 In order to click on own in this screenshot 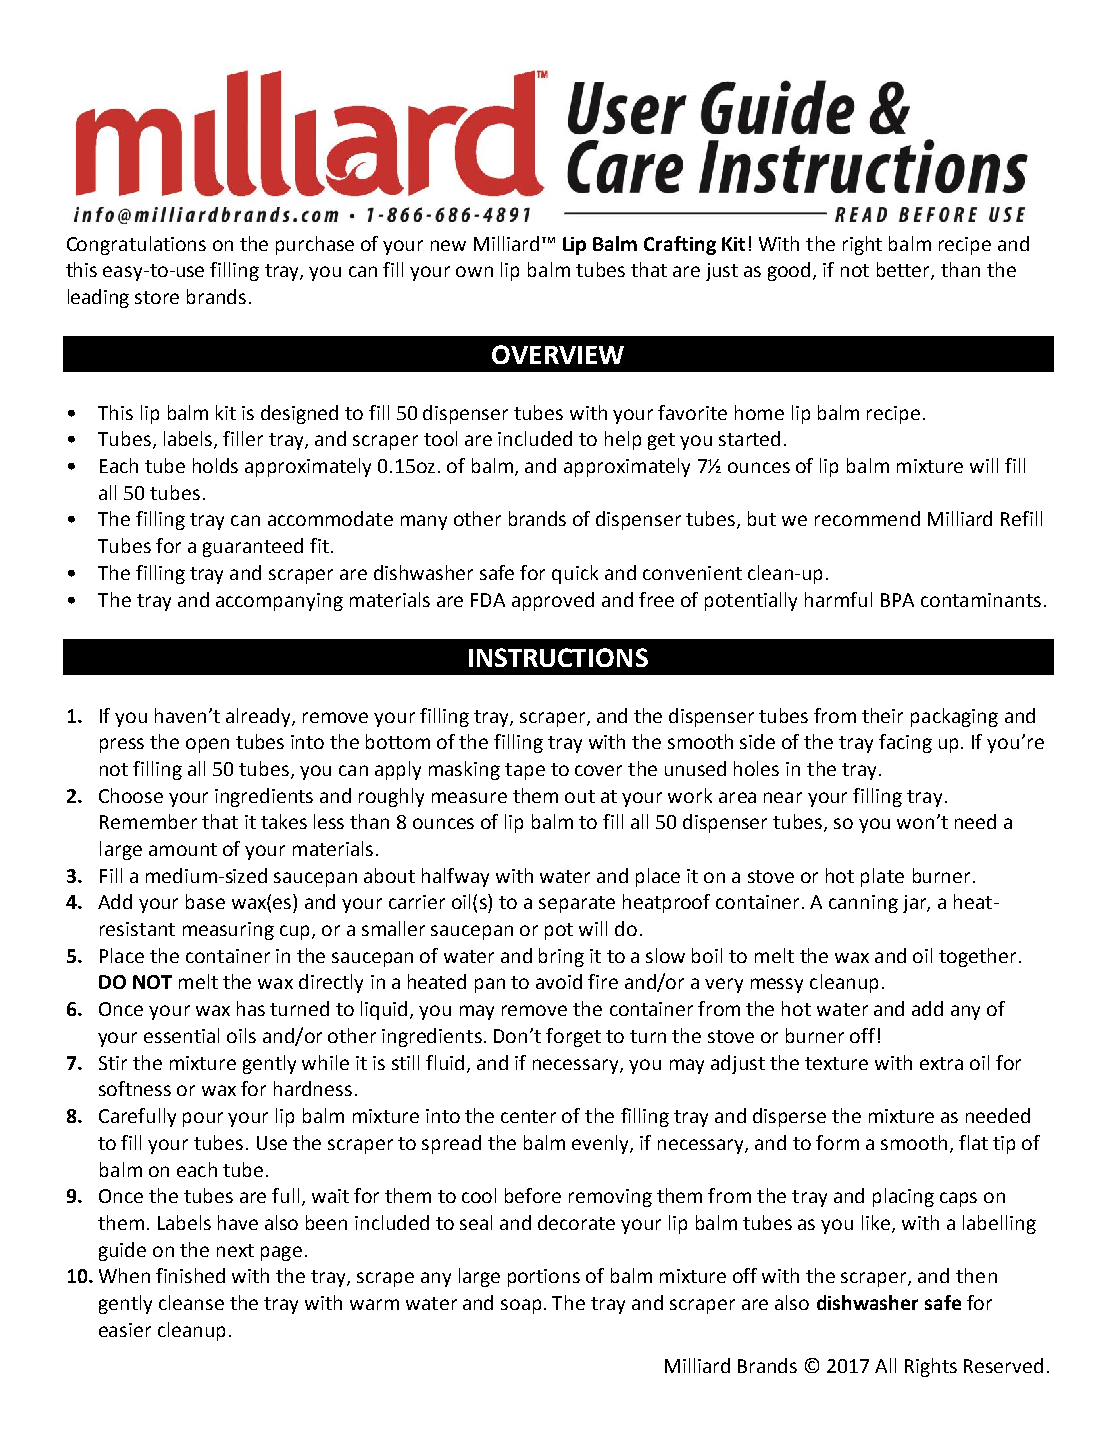, I will do `click(474, 271)`.
